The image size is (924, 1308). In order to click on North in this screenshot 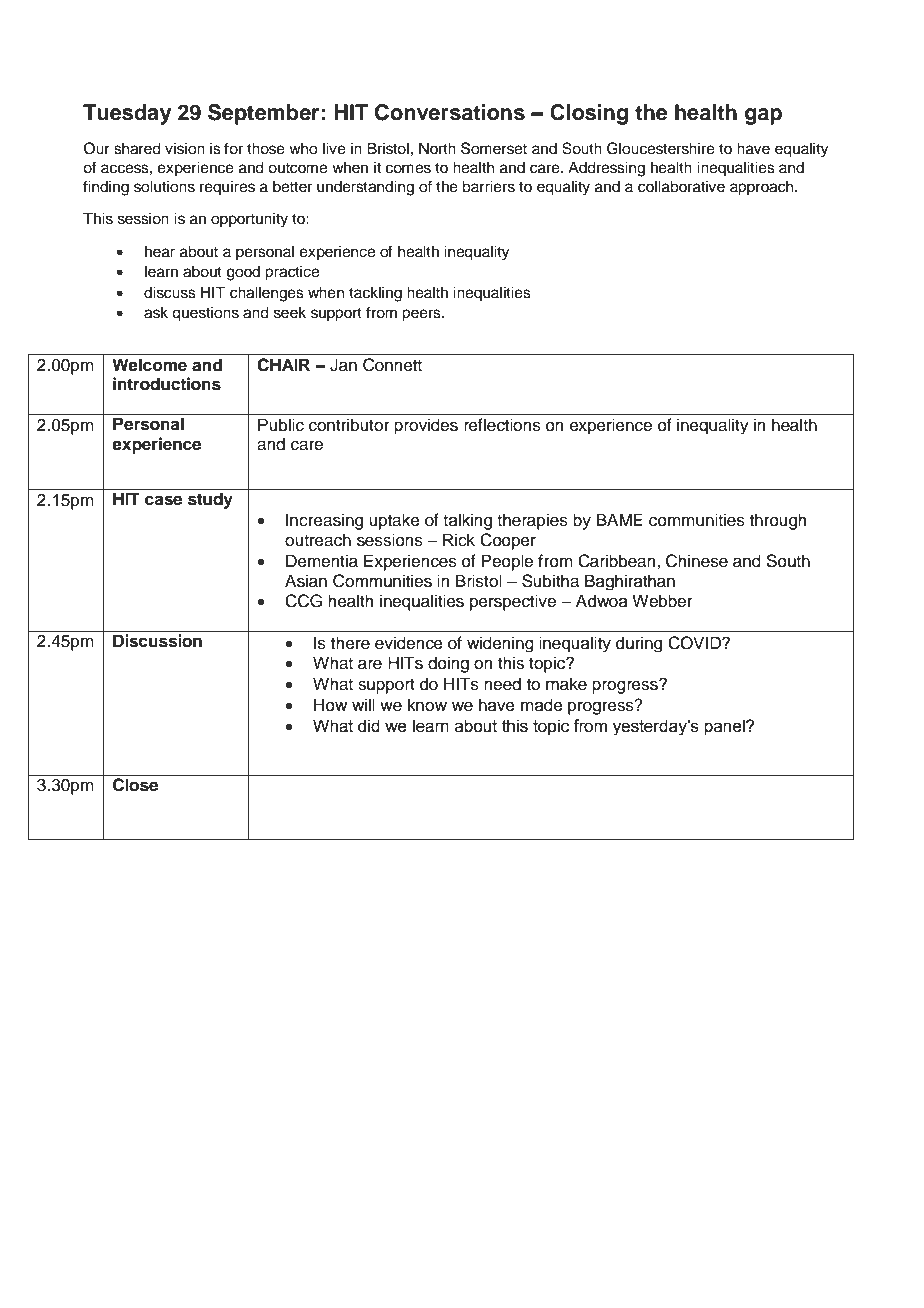, I will do `click(437, 148)`.
